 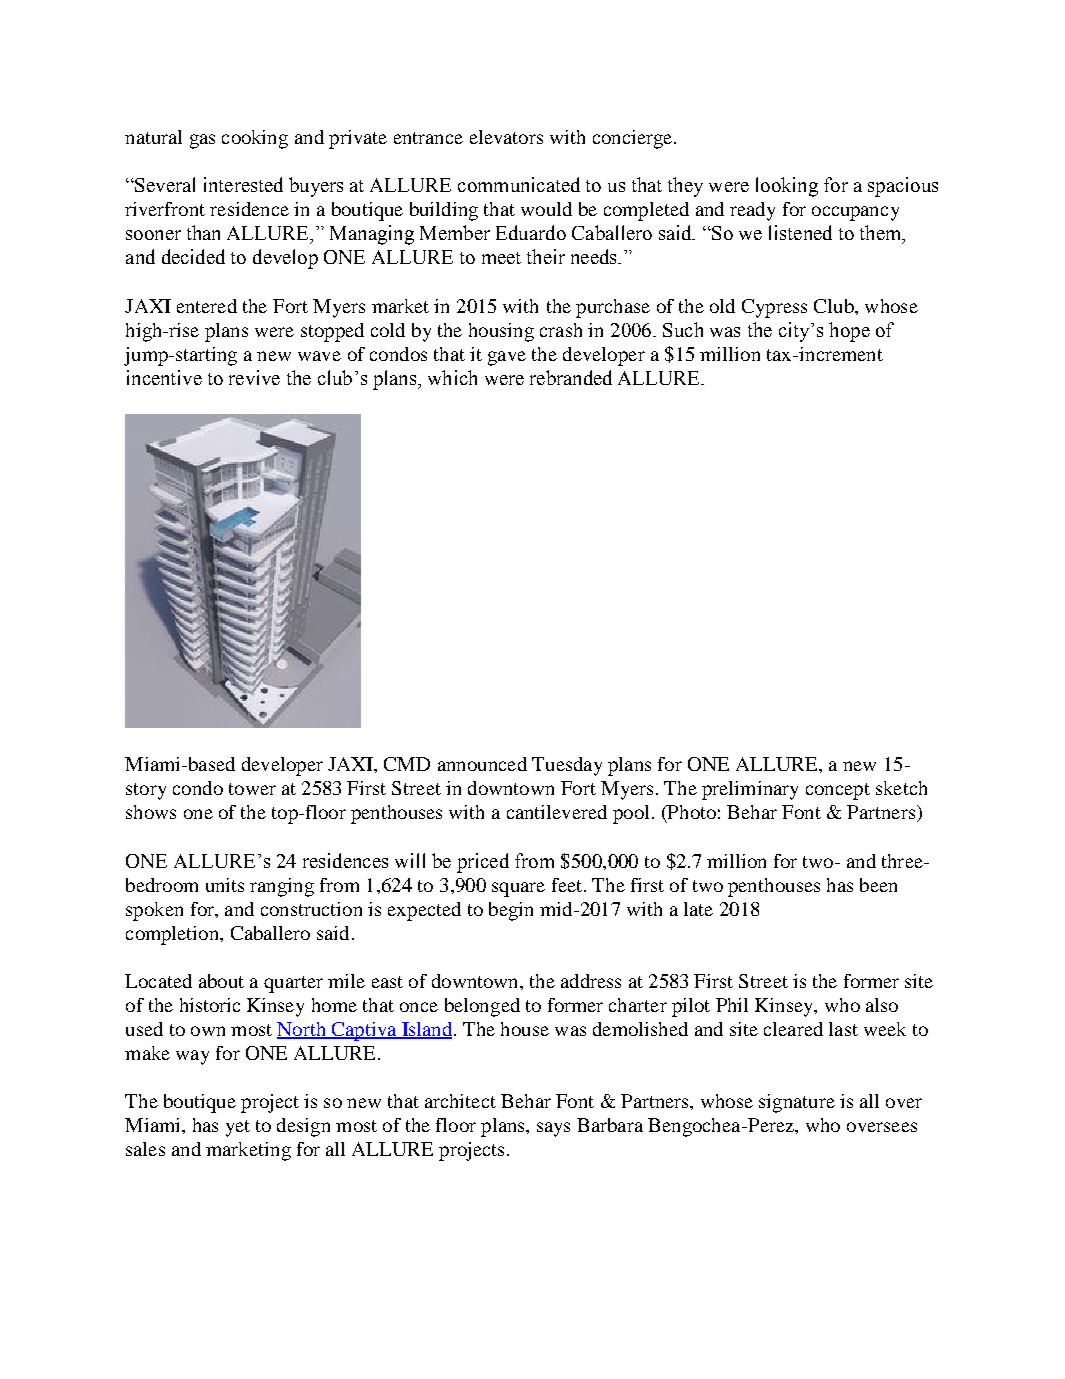 I want to click on preliminary, so click(x=750, y=790).
